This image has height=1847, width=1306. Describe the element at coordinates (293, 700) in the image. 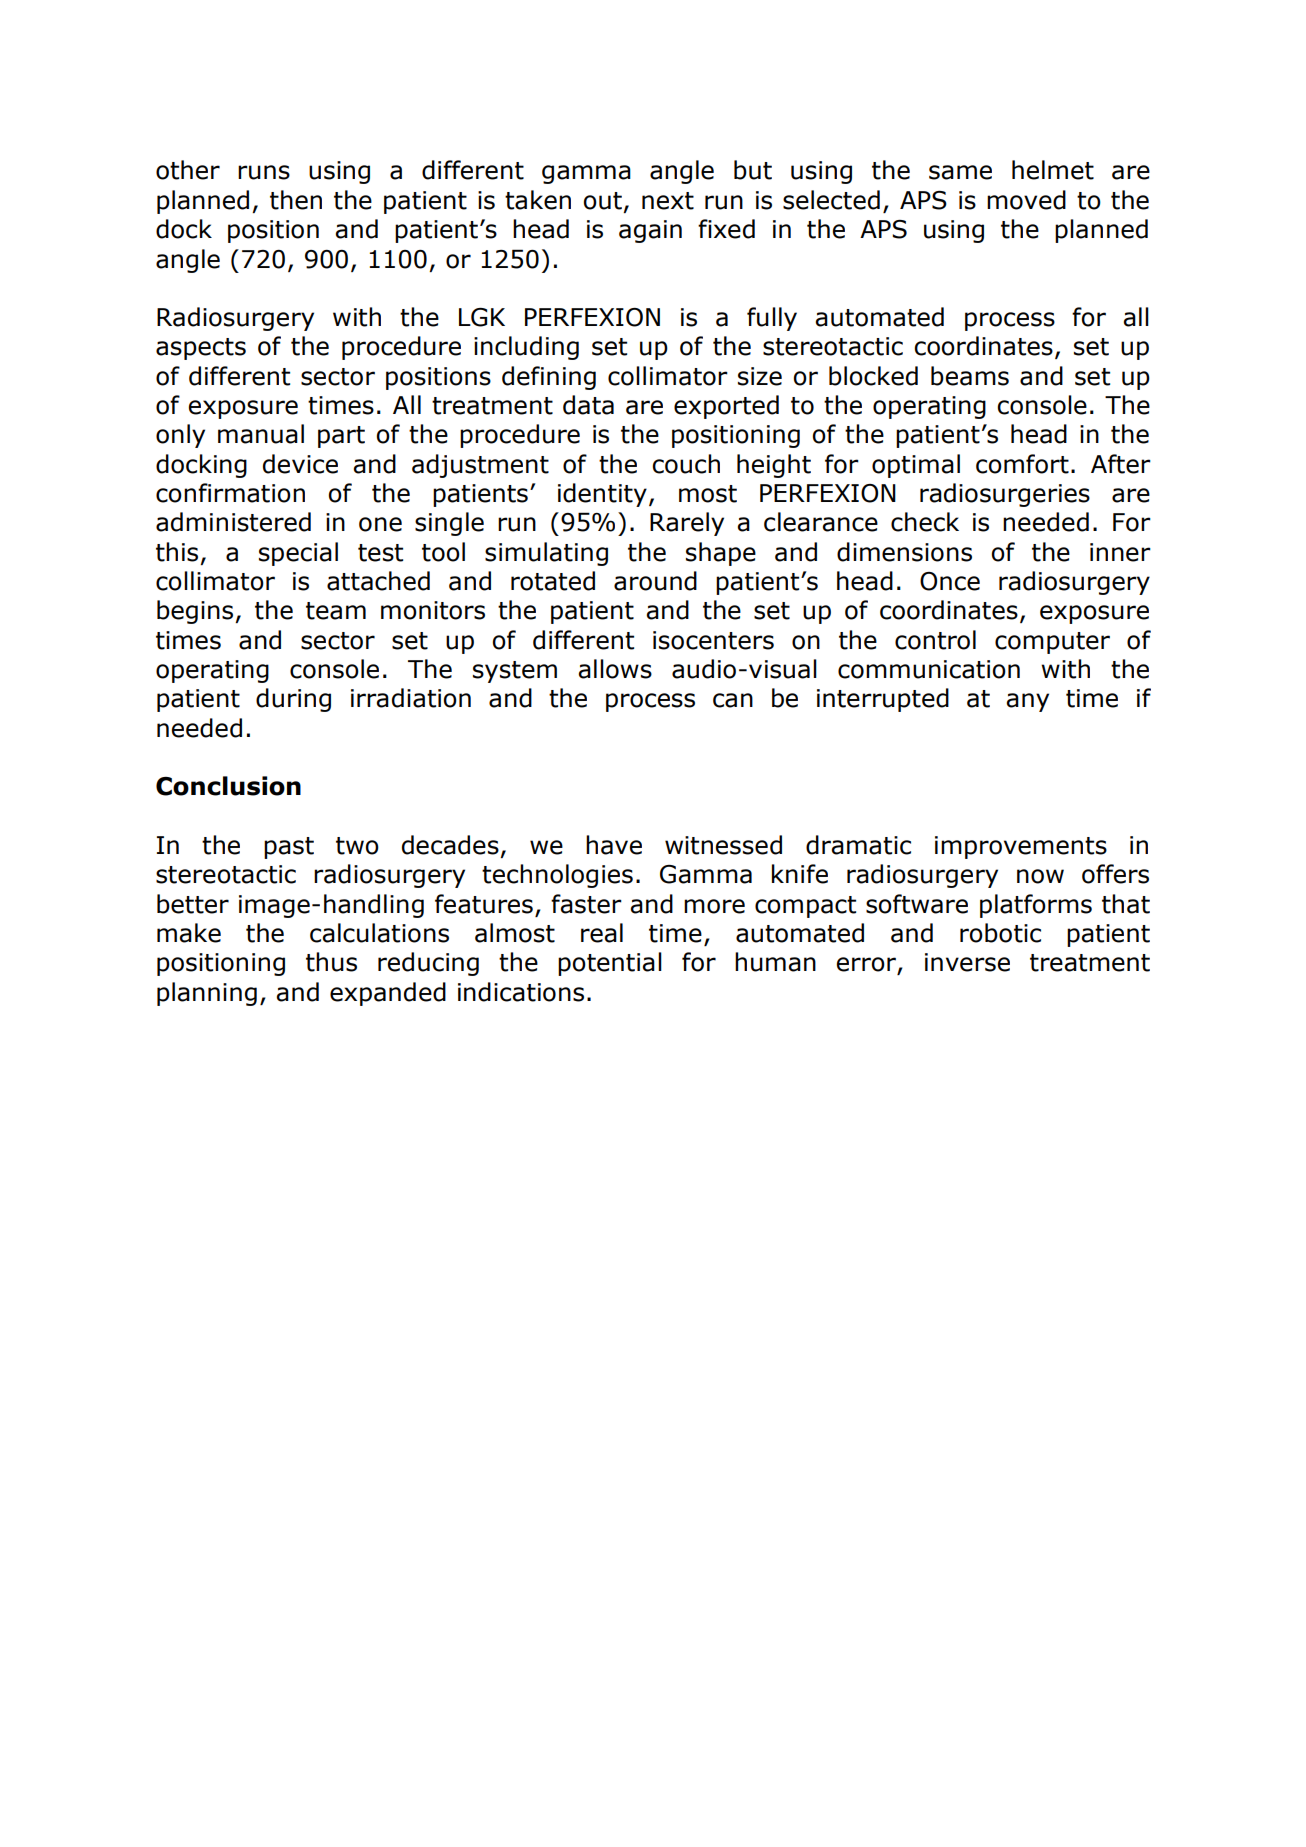

I see `during` at that location.
